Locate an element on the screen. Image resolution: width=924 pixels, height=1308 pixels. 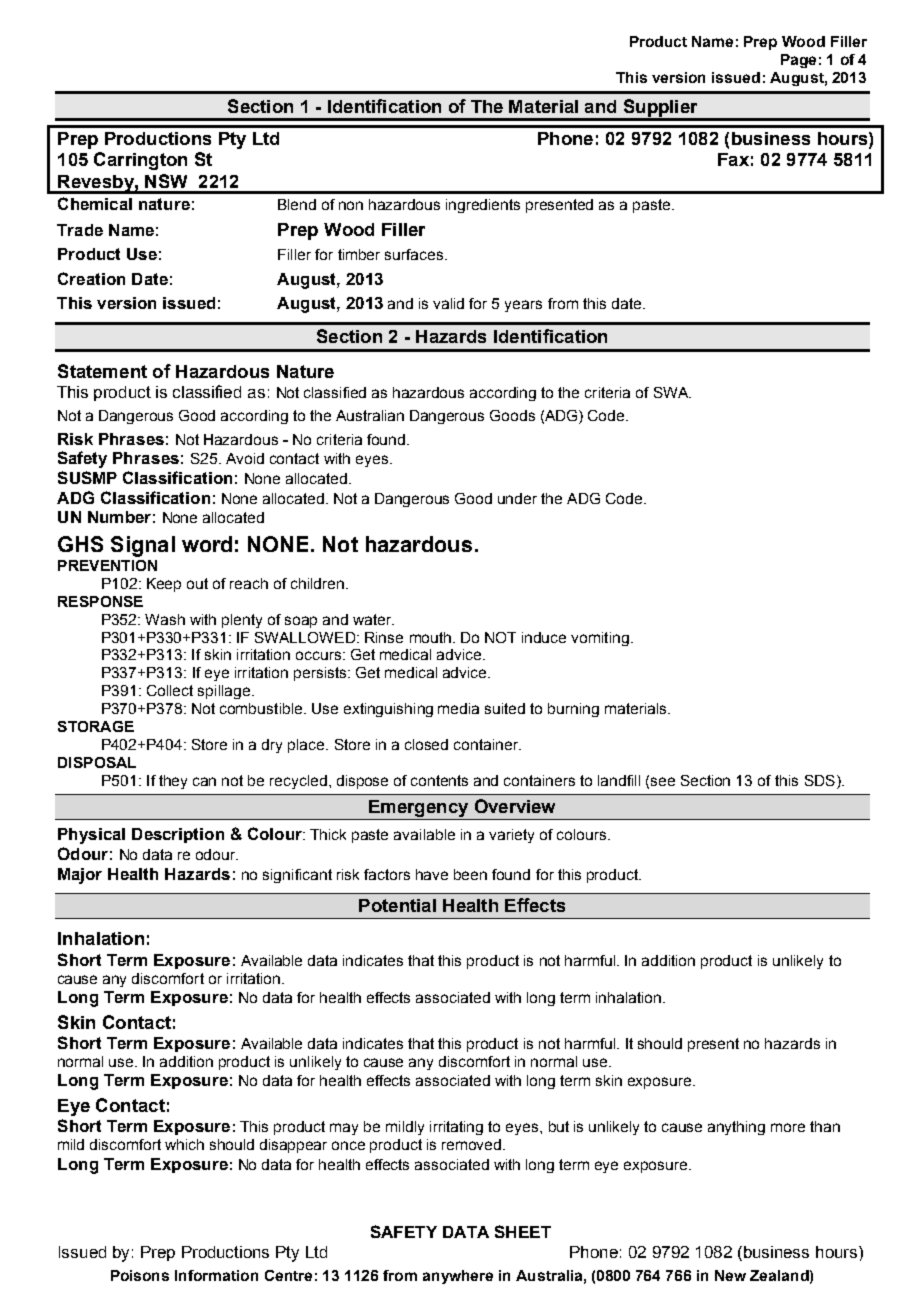
Carrington is located at coordinates (140, 161).
